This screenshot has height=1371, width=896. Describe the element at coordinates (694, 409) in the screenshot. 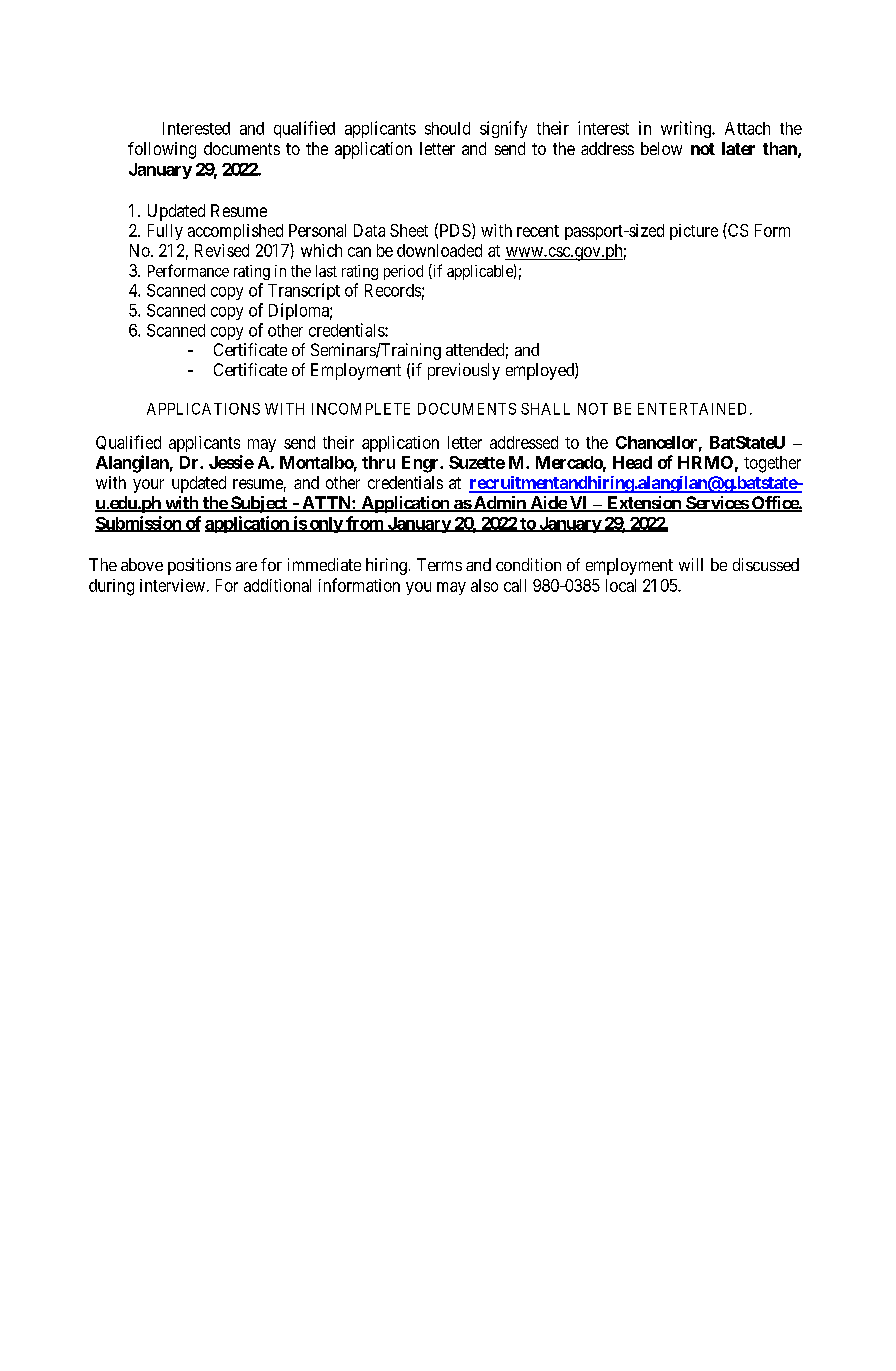

I see `ENTERTAINED` at that location.
